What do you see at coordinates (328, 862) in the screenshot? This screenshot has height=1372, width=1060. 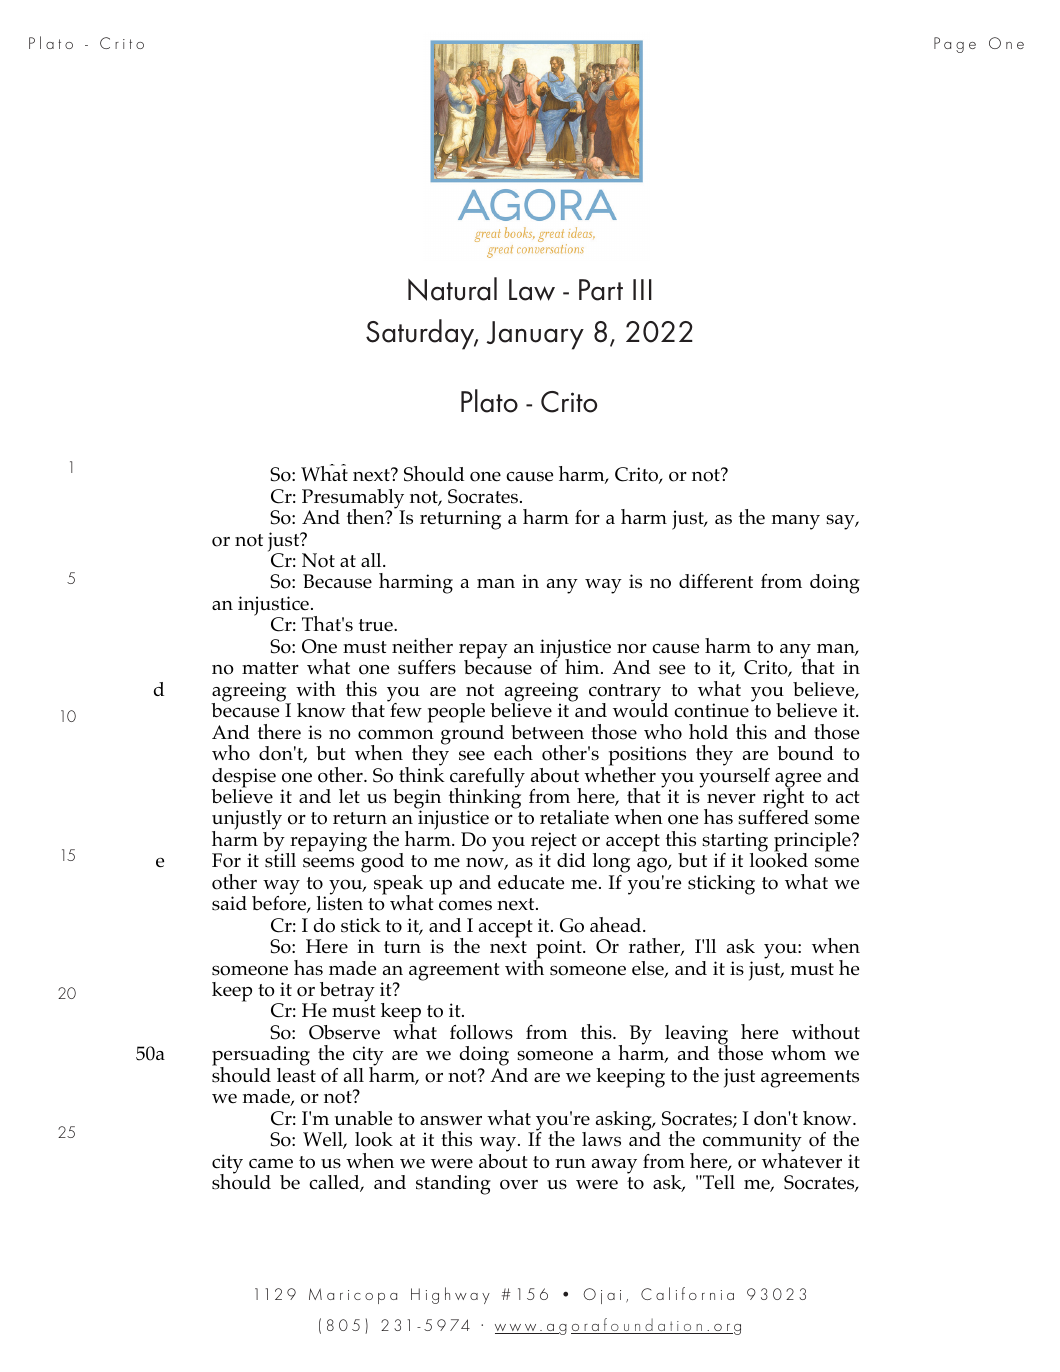 I see `seems` at bounding box center [328, 862].
